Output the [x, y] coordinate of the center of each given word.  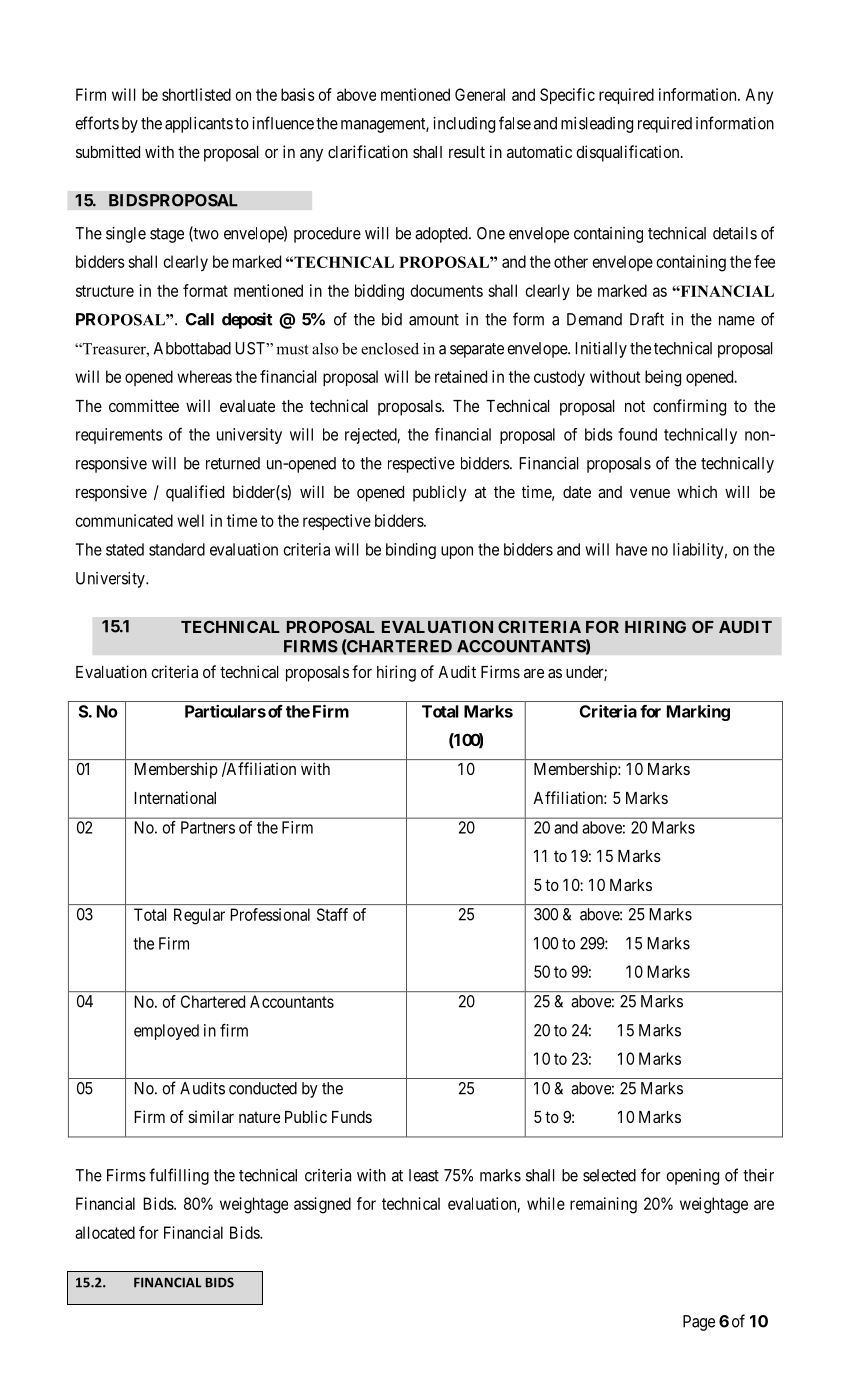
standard [177, 549]
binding [411, 551]
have [631, 549]
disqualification [629, 153]
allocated [105, 1232]
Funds [352, 1117]
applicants [199, 125]
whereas [204, 376]
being [663, 378]
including [464, 125]
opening [692, 1177]
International [175, 797]
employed [166, 1032]
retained [461, 376]
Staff [332, 914]
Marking [698, 713]
